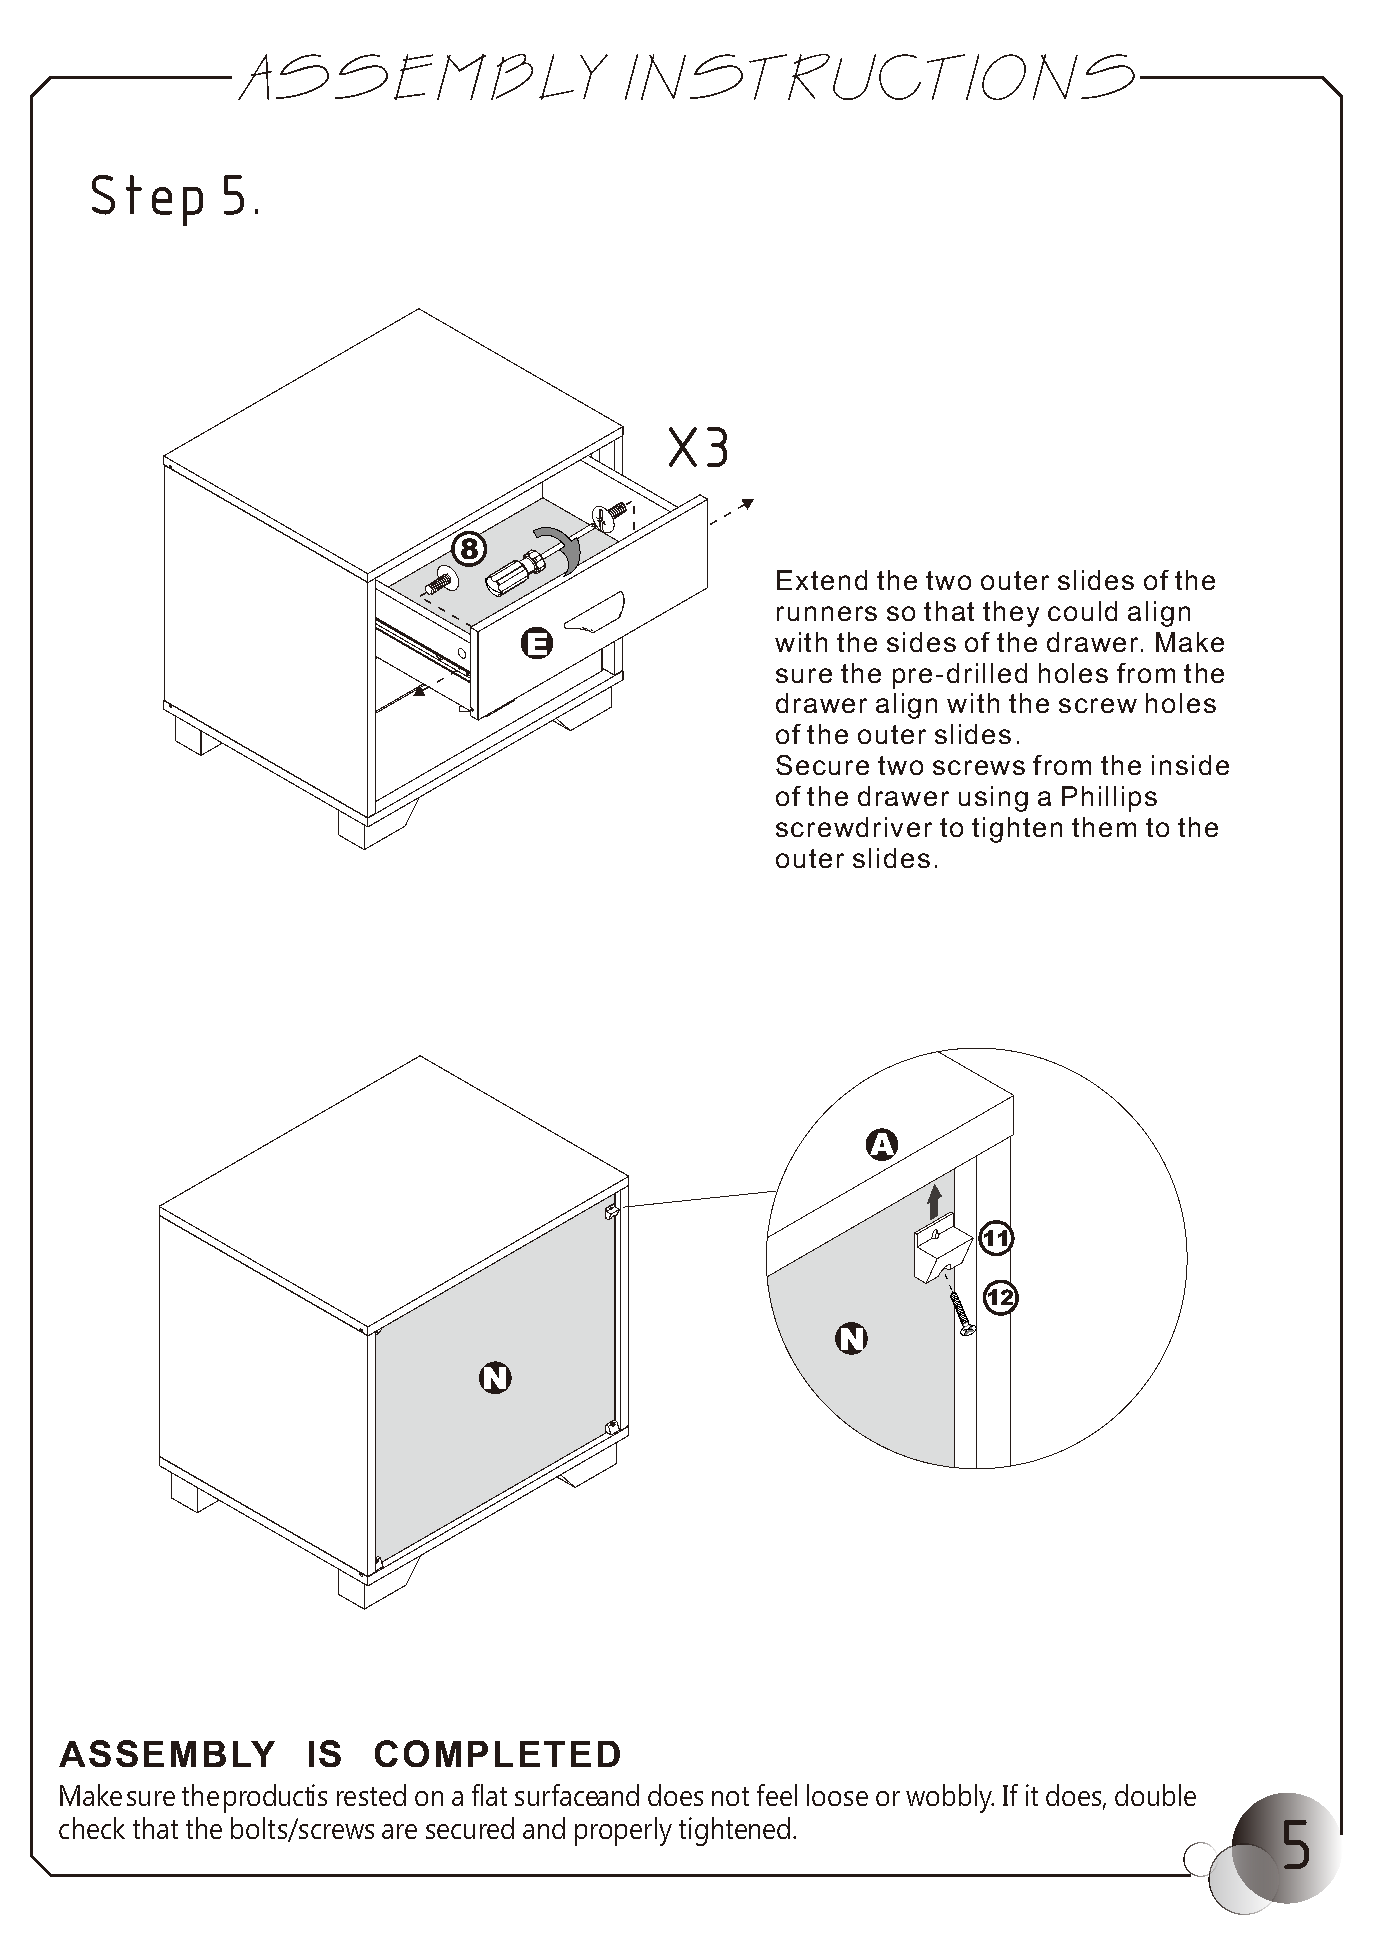 Image resolution: width=1373 pixels, height=1941 pixels. What do you see at coordinates (993, 799) in the screenshot?
I see `using` at bounding box center [993, 799].
